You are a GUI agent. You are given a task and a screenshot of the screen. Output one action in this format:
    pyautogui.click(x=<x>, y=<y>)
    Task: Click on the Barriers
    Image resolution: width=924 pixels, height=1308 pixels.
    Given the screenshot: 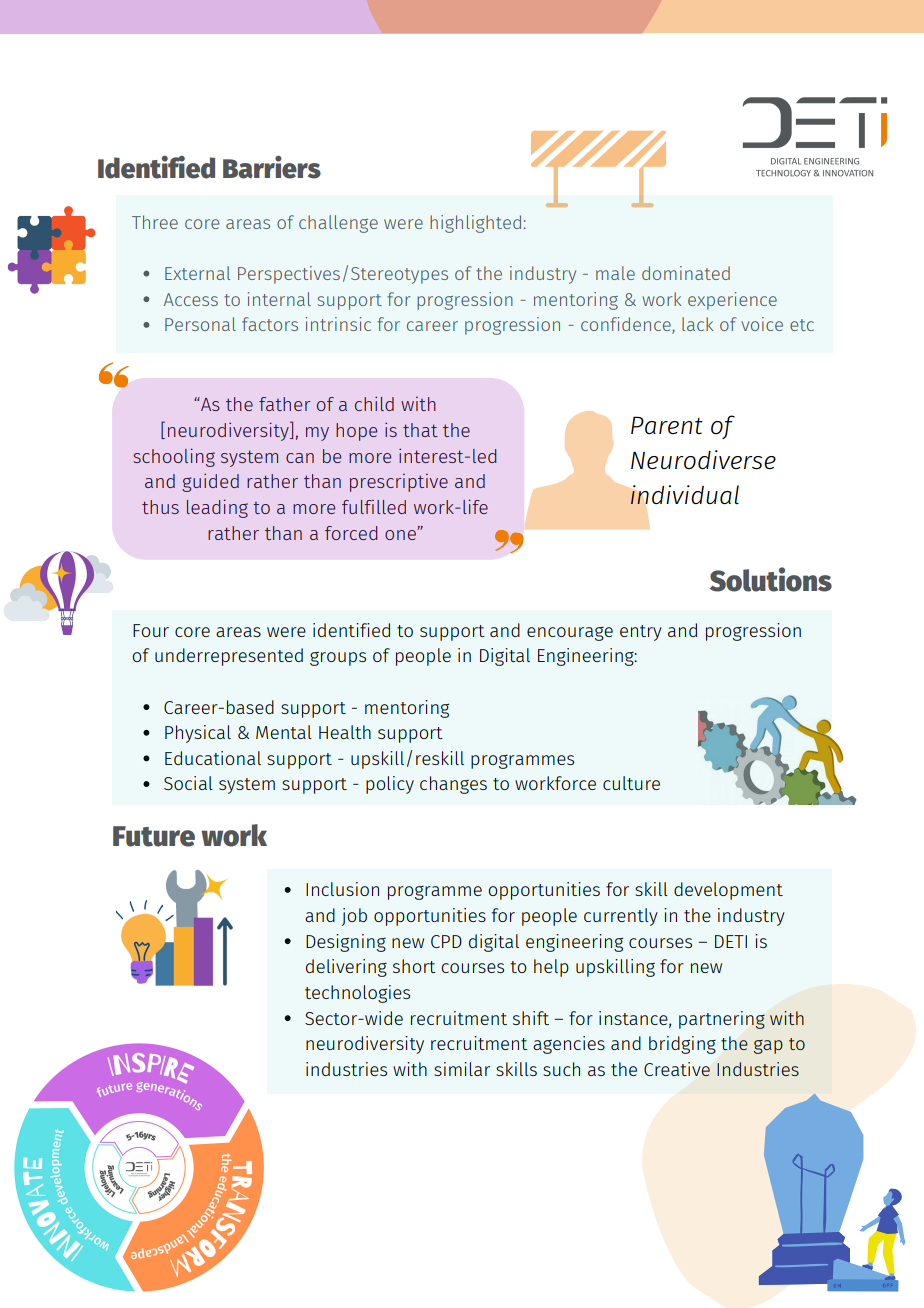 What is the action you would take?
    pyautogui.click(x=272, y=167)
